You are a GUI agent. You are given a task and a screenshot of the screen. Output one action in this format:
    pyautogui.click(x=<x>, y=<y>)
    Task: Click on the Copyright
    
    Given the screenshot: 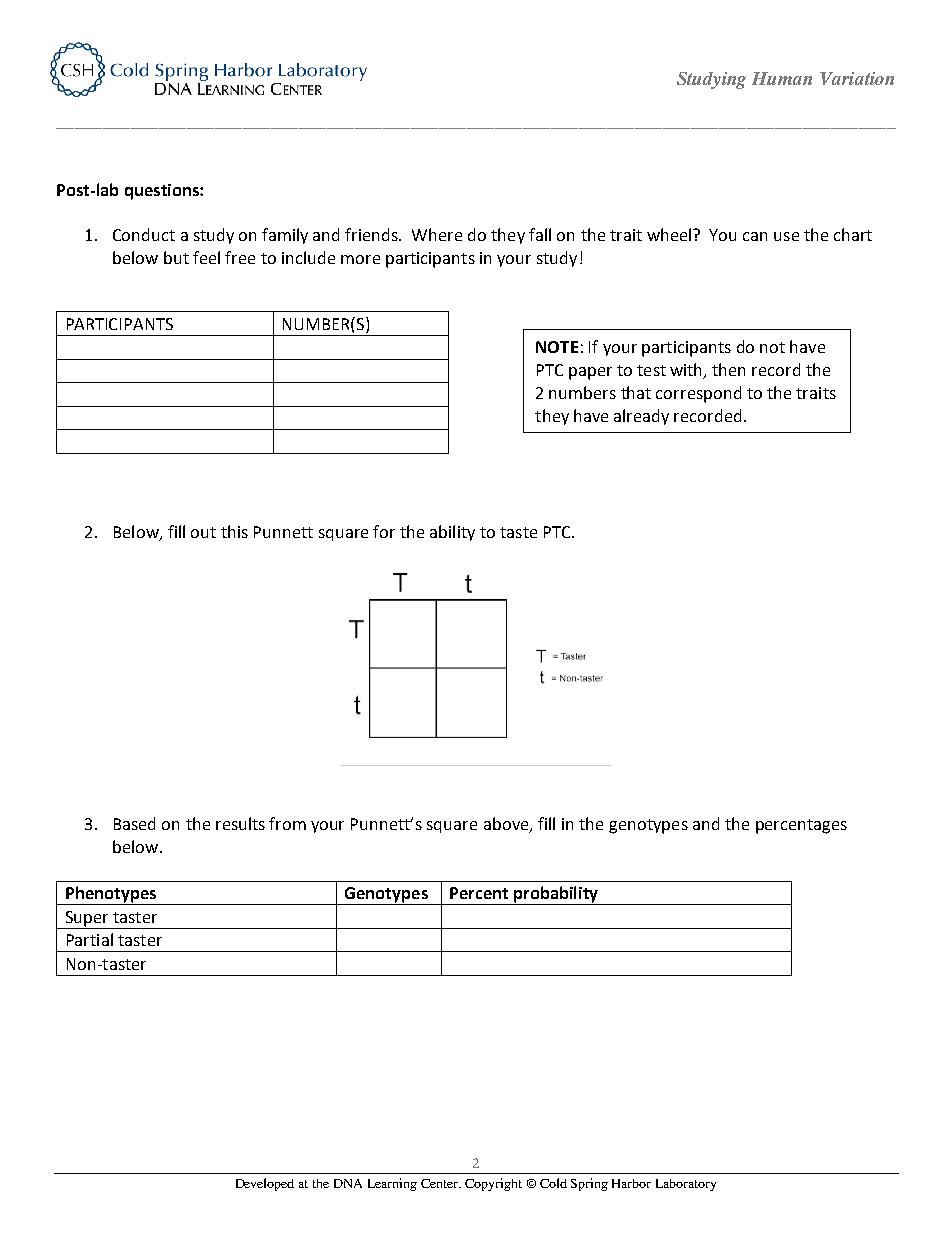 What is the action you would take?
    pyautogui.click(x=493, y=1184)
